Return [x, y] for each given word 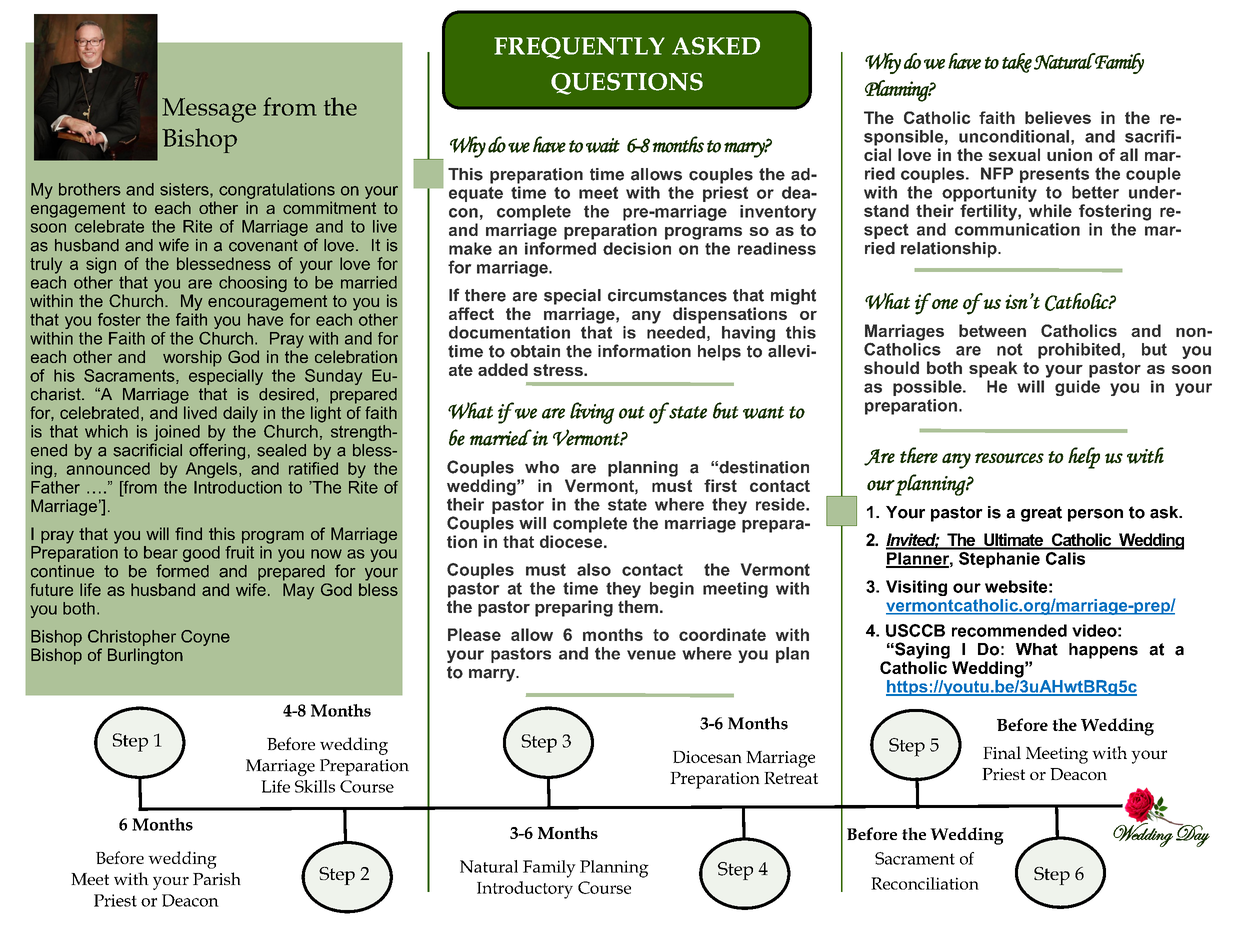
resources [1009, 458]
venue [651, 655]
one [945, 304]
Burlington [145, 656]
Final [1002, 752]
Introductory [525, 890]
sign [101, 265]
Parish [217, 878]
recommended [1009, 630]
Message [209, 110]
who [542, 467]
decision [637, 248]
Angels [213, 470]
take [1017, 63]
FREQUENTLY [579, 48]
